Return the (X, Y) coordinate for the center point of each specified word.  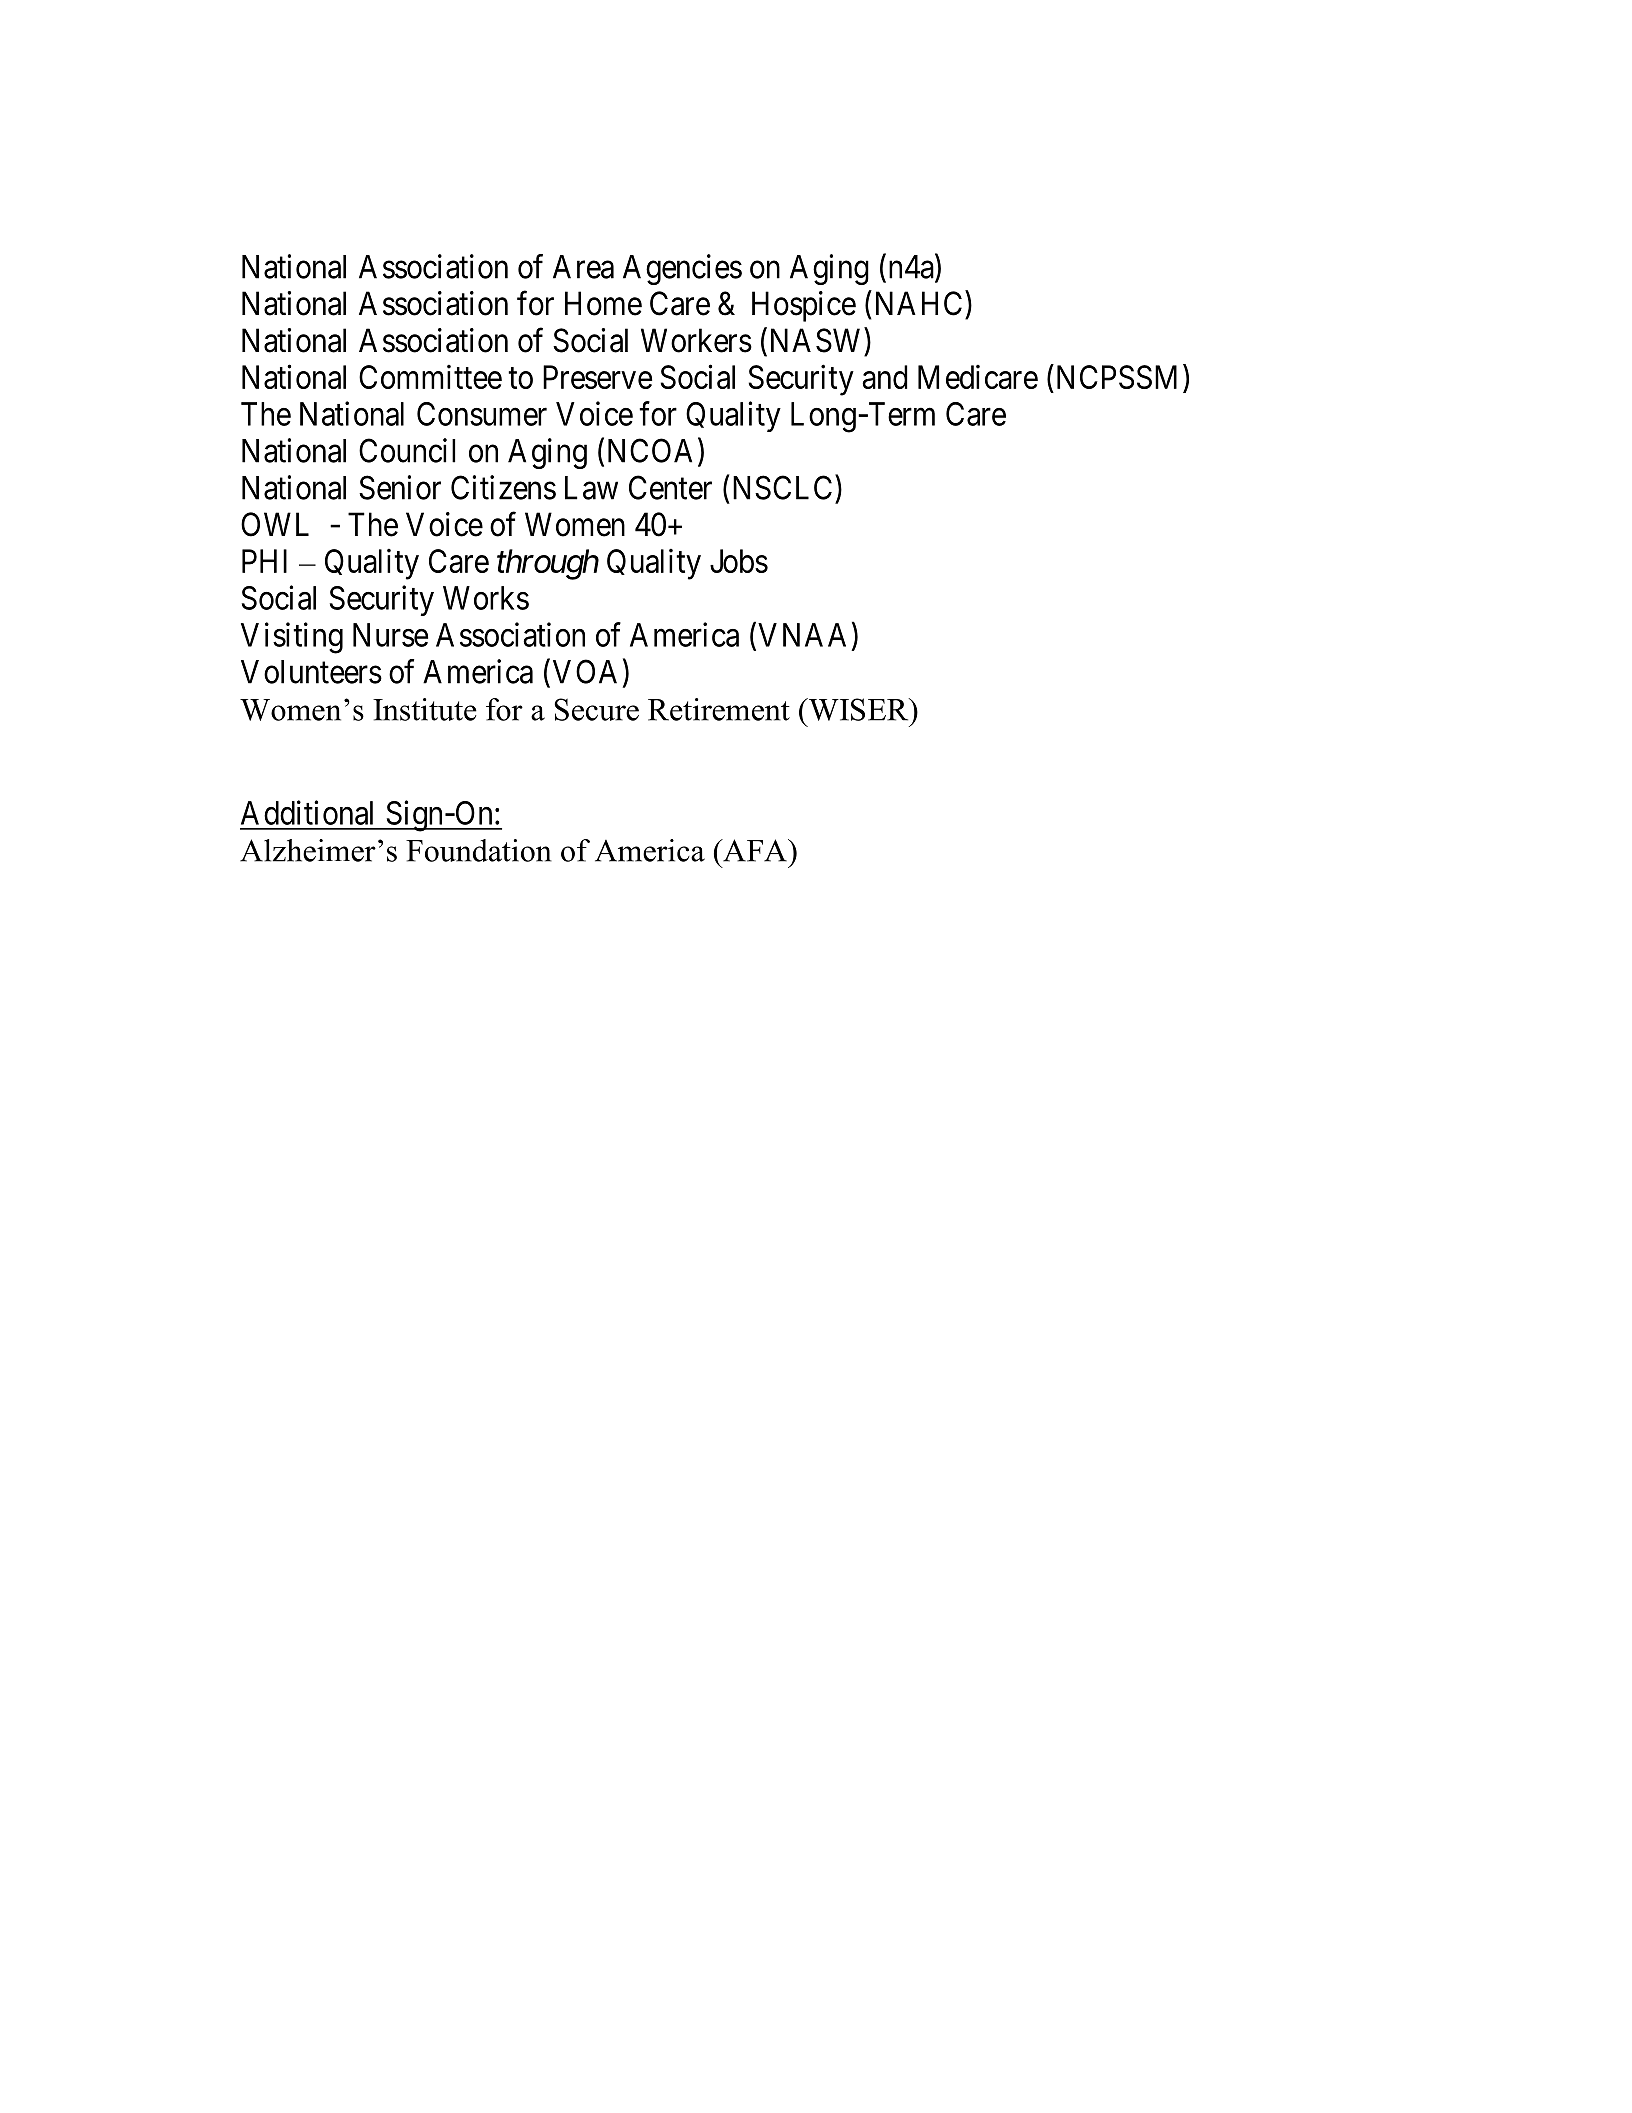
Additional (307, 812)
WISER (858, 709)
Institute (425, 709)
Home (603, 303)
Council (407, 450)
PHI (264, 561)
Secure (596, 709)
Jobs (739, 561)
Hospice (804, 306)
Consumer (482, 414)
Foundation (479, 850)
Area (583, 267)
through (548, 564)
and (885, 377)
